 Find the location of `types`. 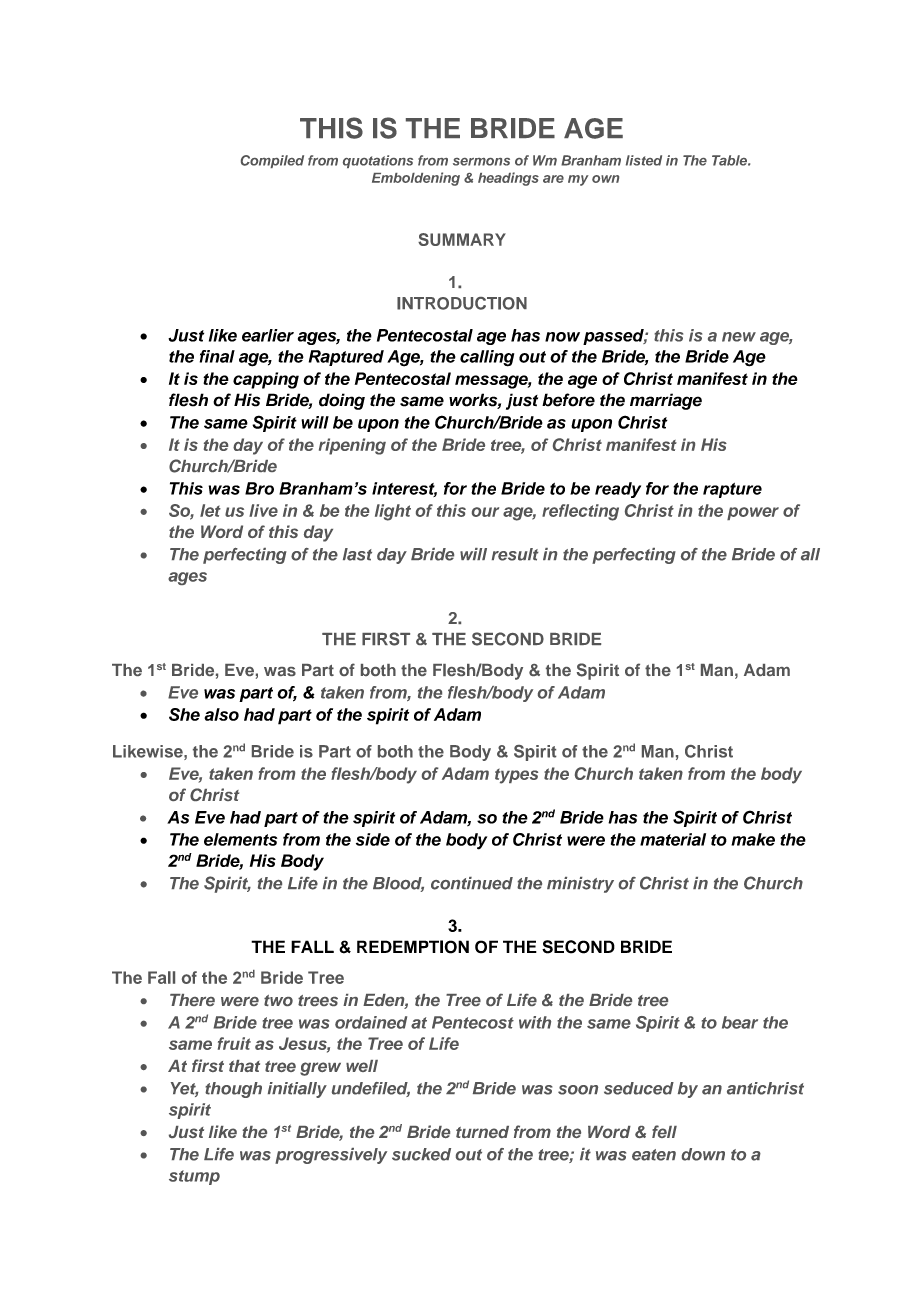

types is located at coordinates (516, 776).
